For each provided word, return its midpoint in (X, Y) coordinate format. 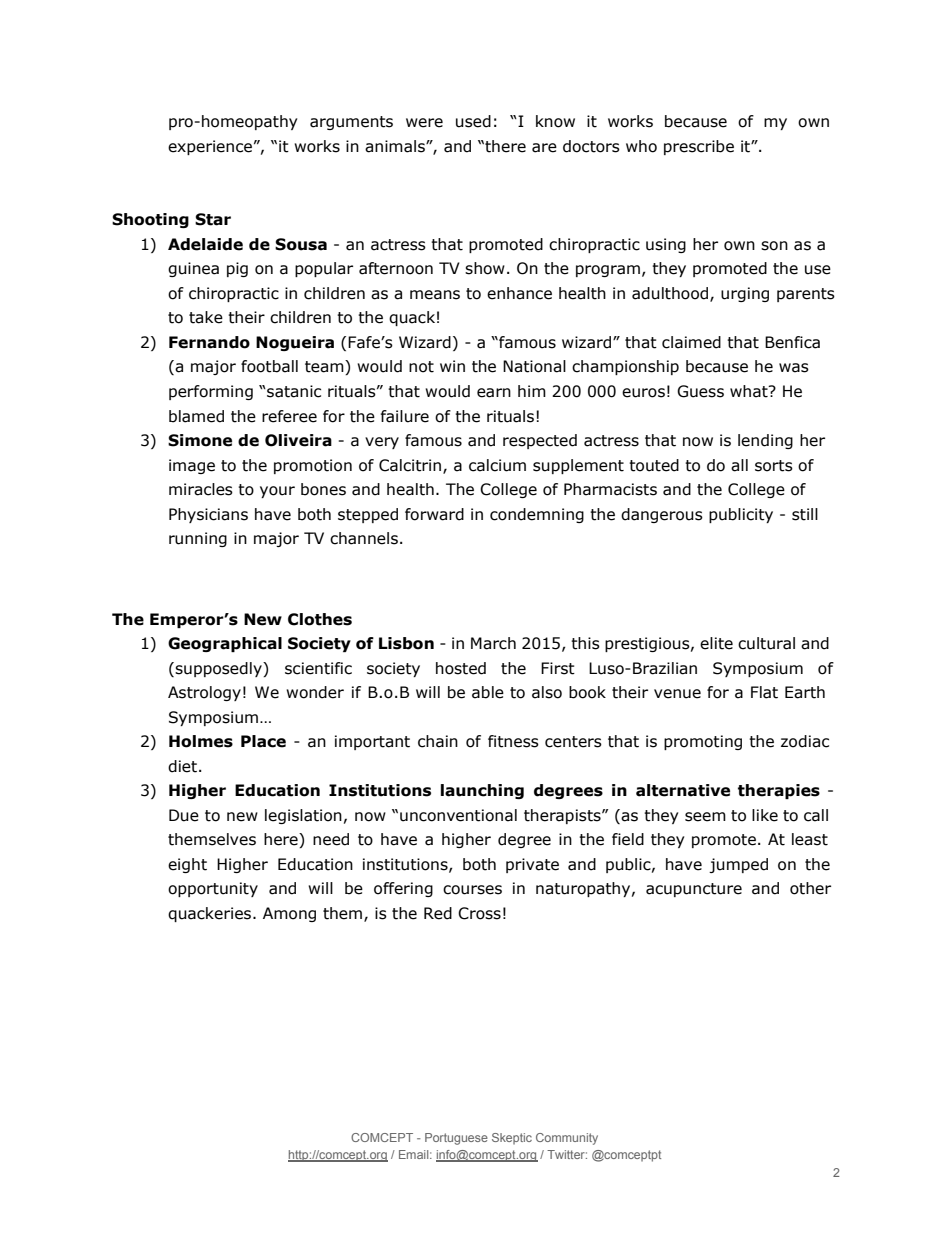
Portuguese (456, 1139)
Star (213, 219)
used (473, 121)
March (493, 643)
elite (716, 643)
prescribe (699, 147)
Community (567, 1139)
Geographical (225, 644)
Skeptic (512, 1139)
